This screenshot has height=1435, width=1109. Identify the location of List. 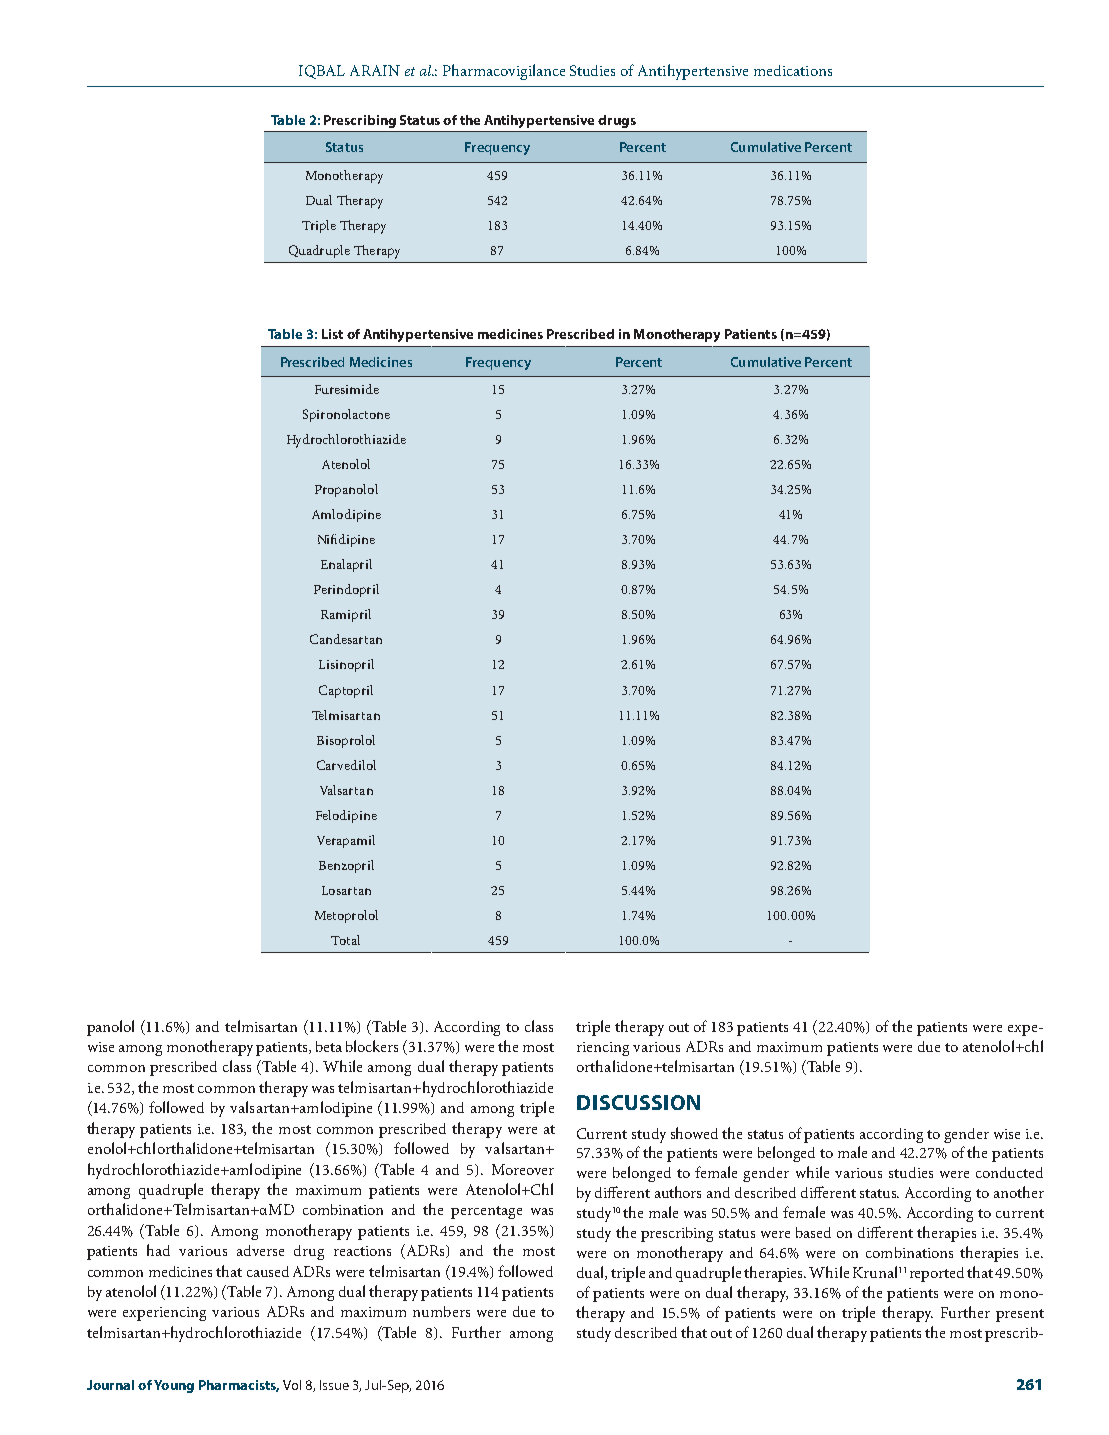
(332, 334).
